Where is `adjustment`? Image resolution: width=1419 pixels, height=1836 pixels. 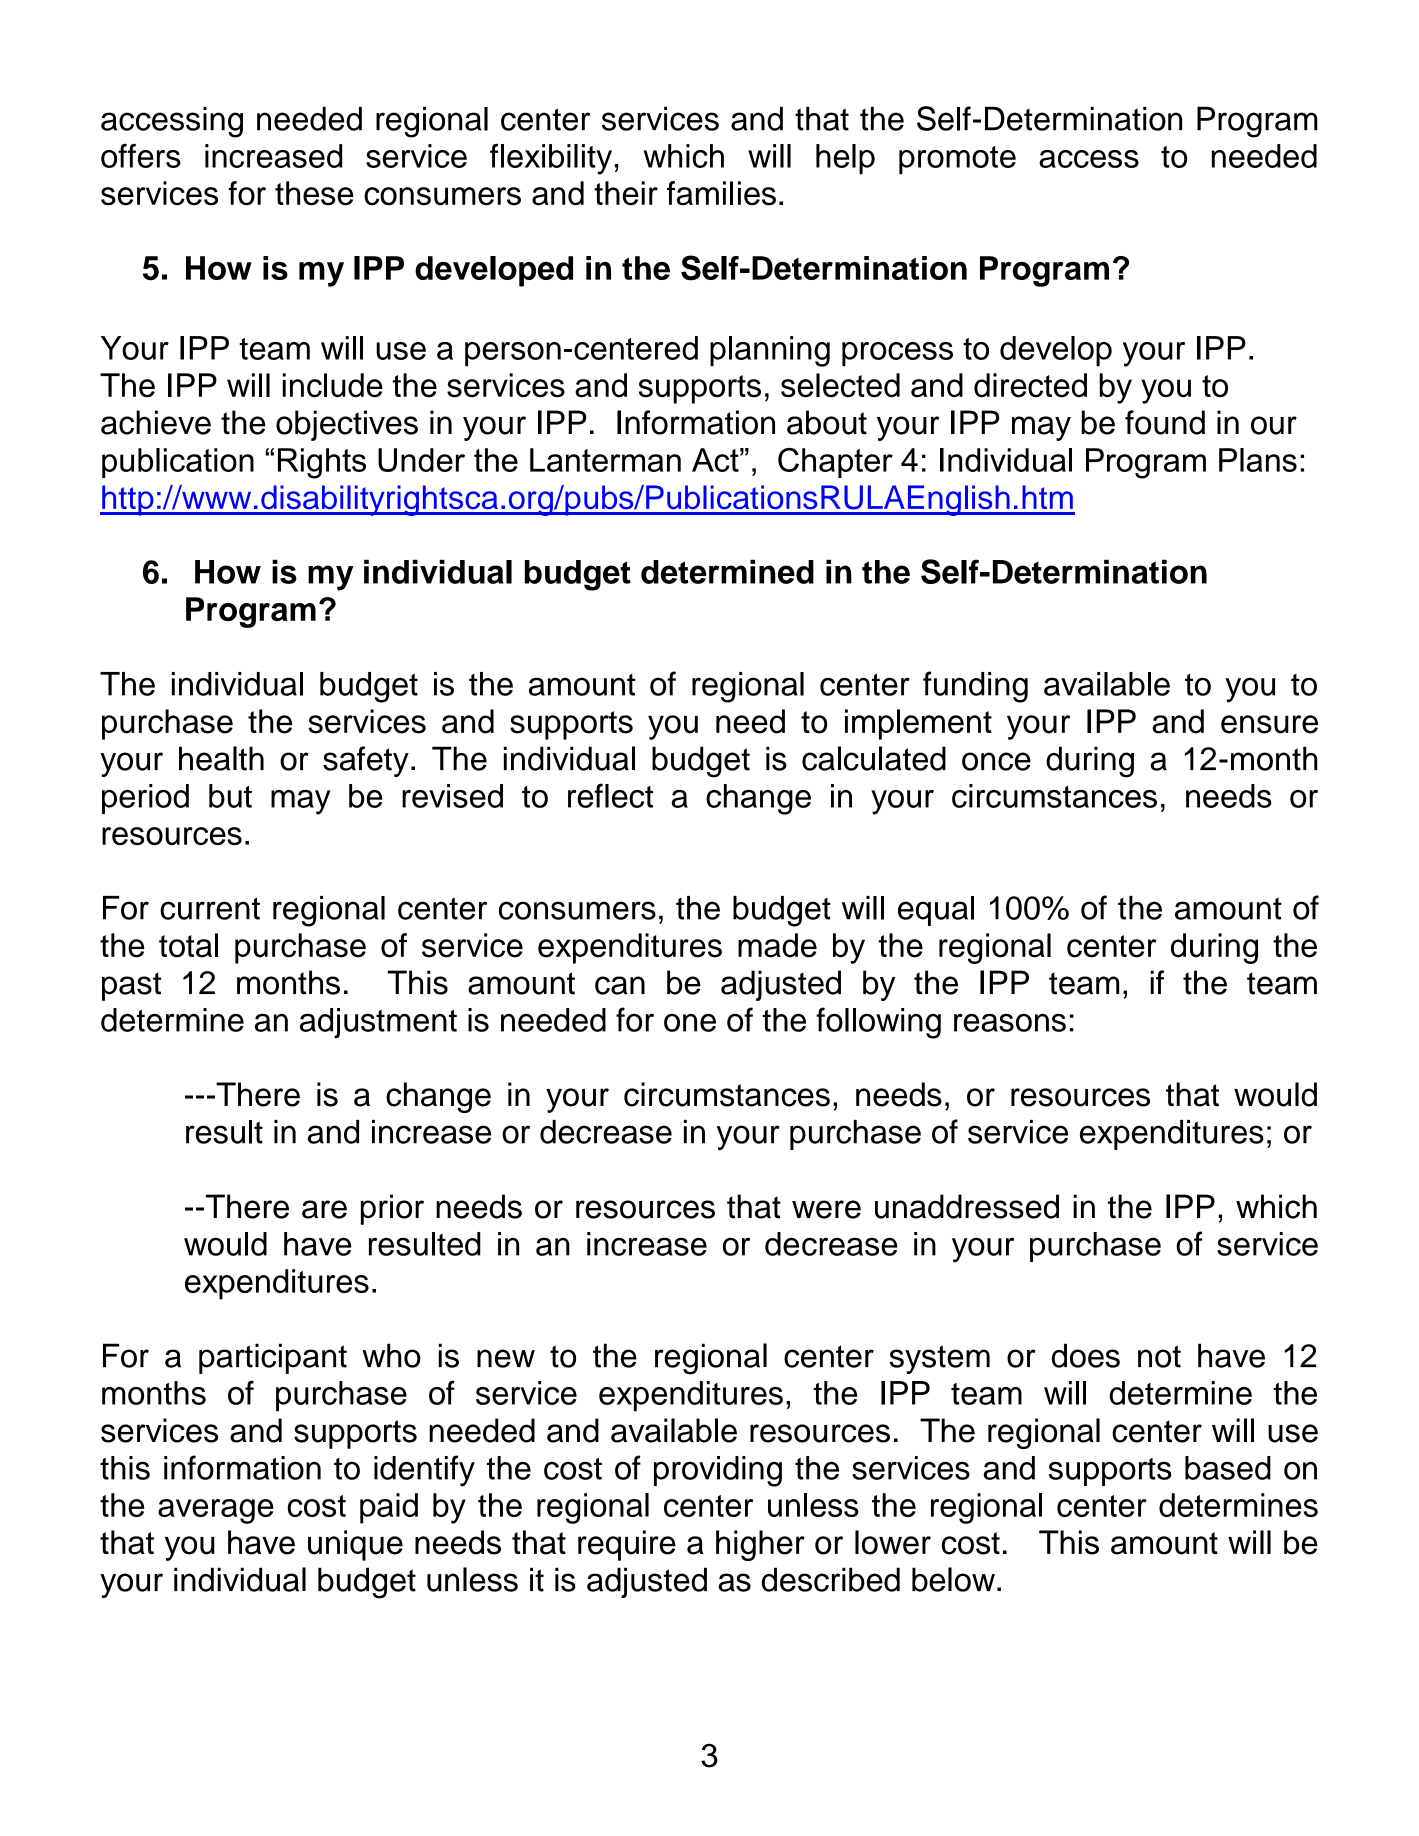
adjustment is located at coordinates (378, 1023).
